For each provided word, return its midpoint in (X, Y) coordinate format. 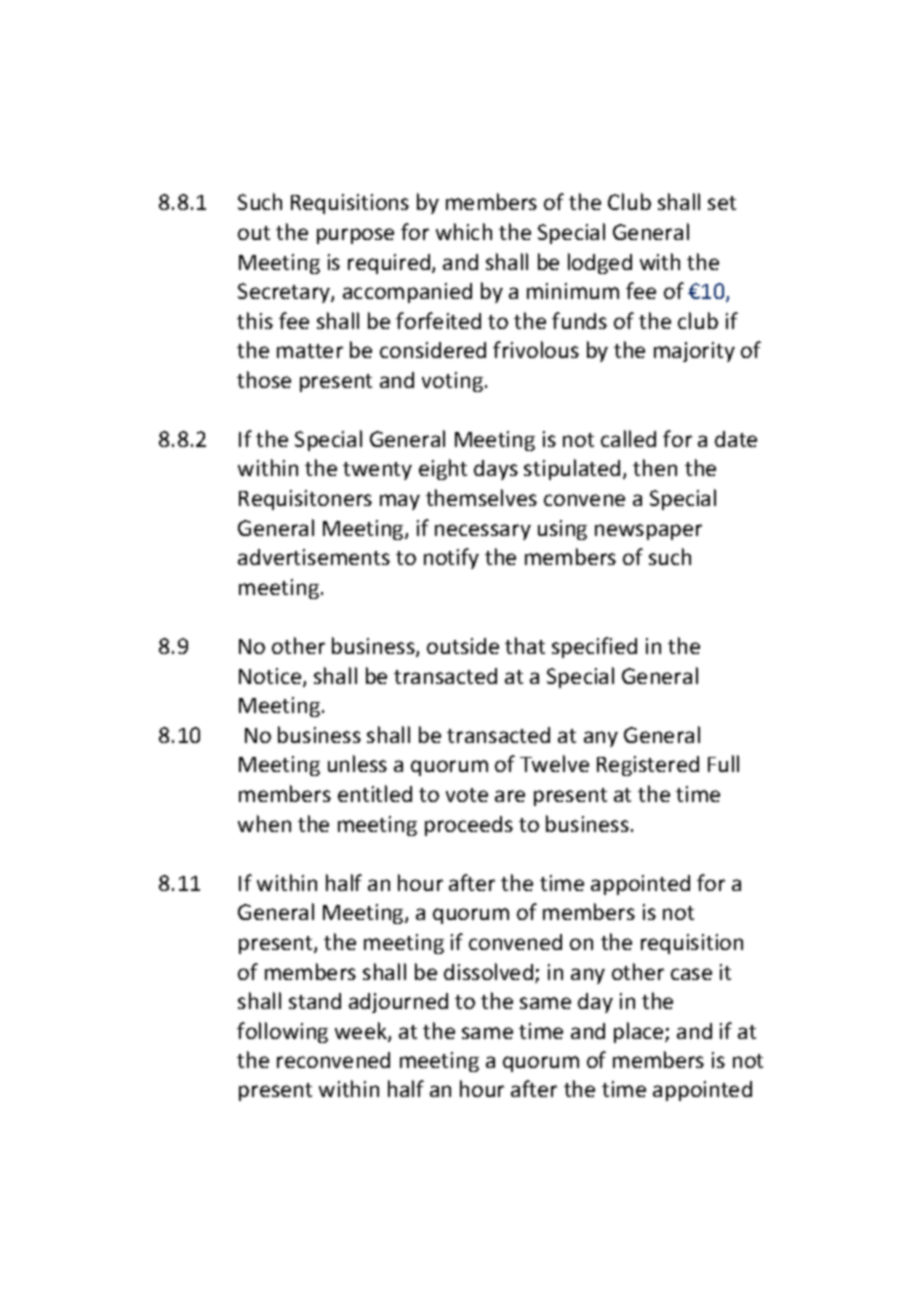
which (464, 231)
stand (315, 1001)
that (525, 645)
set (722, 203)
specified (594, 647)
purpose (355, 236)
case (691, 974)
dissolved (490, 973)
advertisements (314, 557)
